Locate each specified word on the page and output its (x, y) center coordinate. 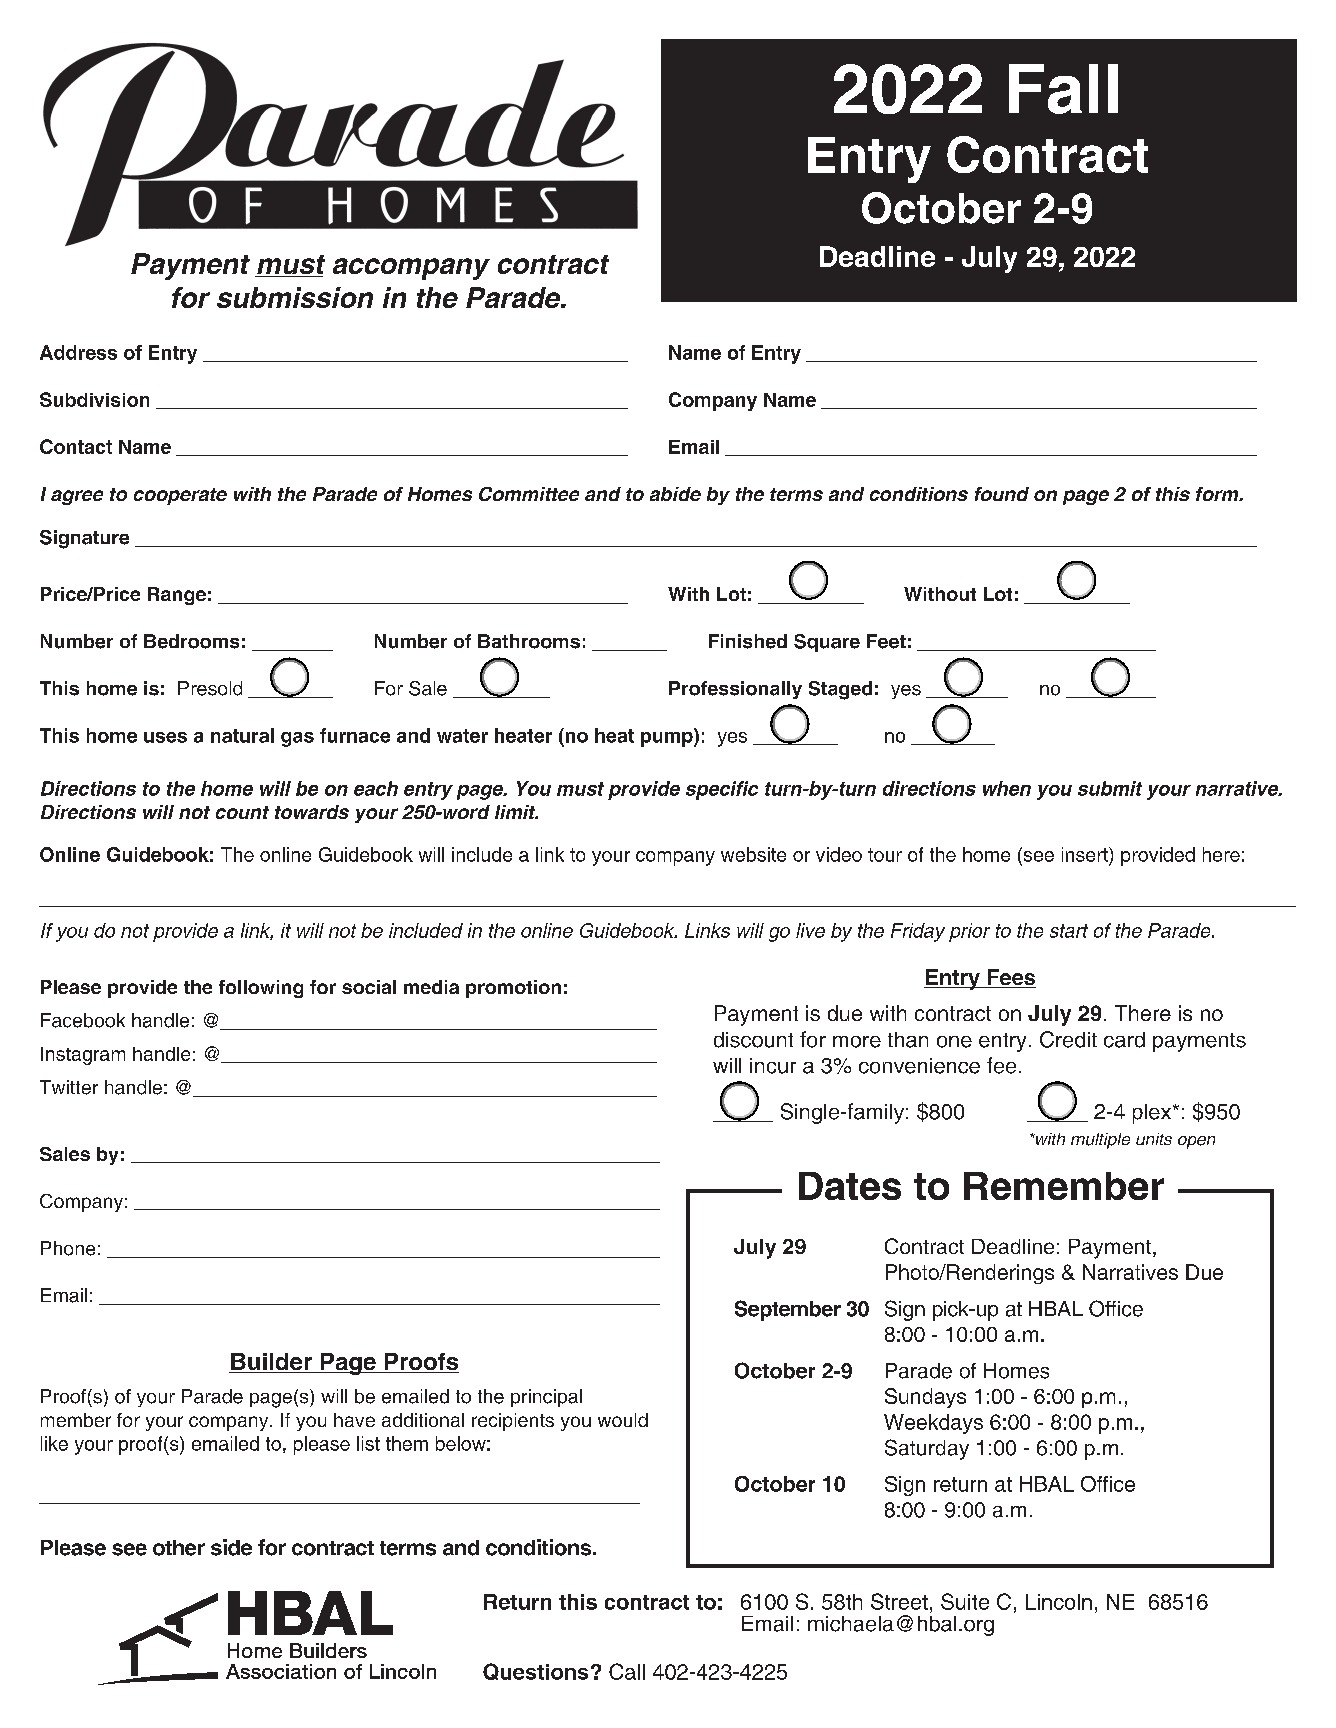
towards (312, 812)
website (753, 854)
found (1002, 494)
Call (627, 1671)
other (179, 1548)
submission (295, 297)
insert (1086, 854)
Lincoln (1059, 1602)
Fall (1063, 89)
